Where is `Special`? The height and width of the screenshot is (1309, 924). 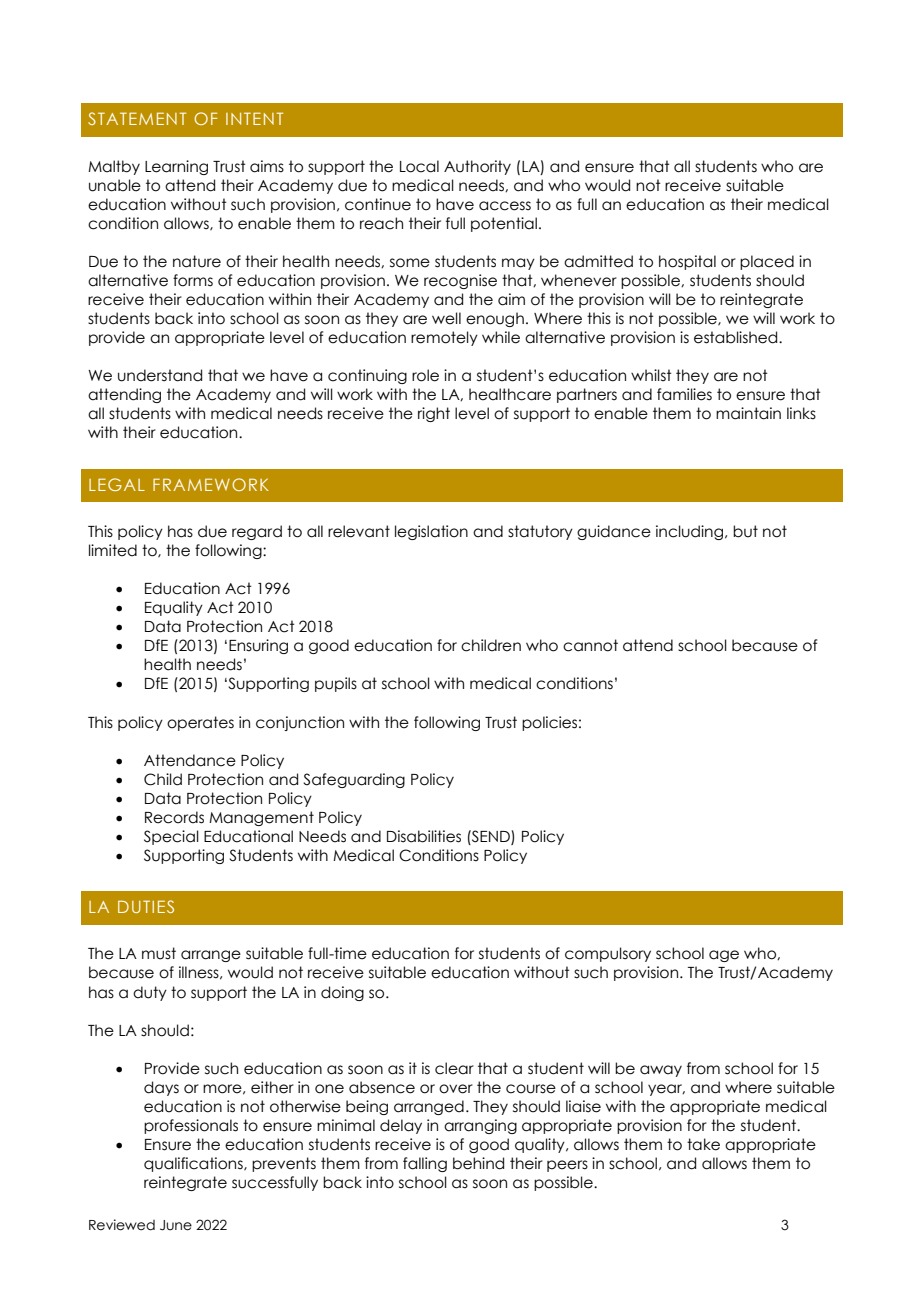 Special is located at coordinates (171, 837).
